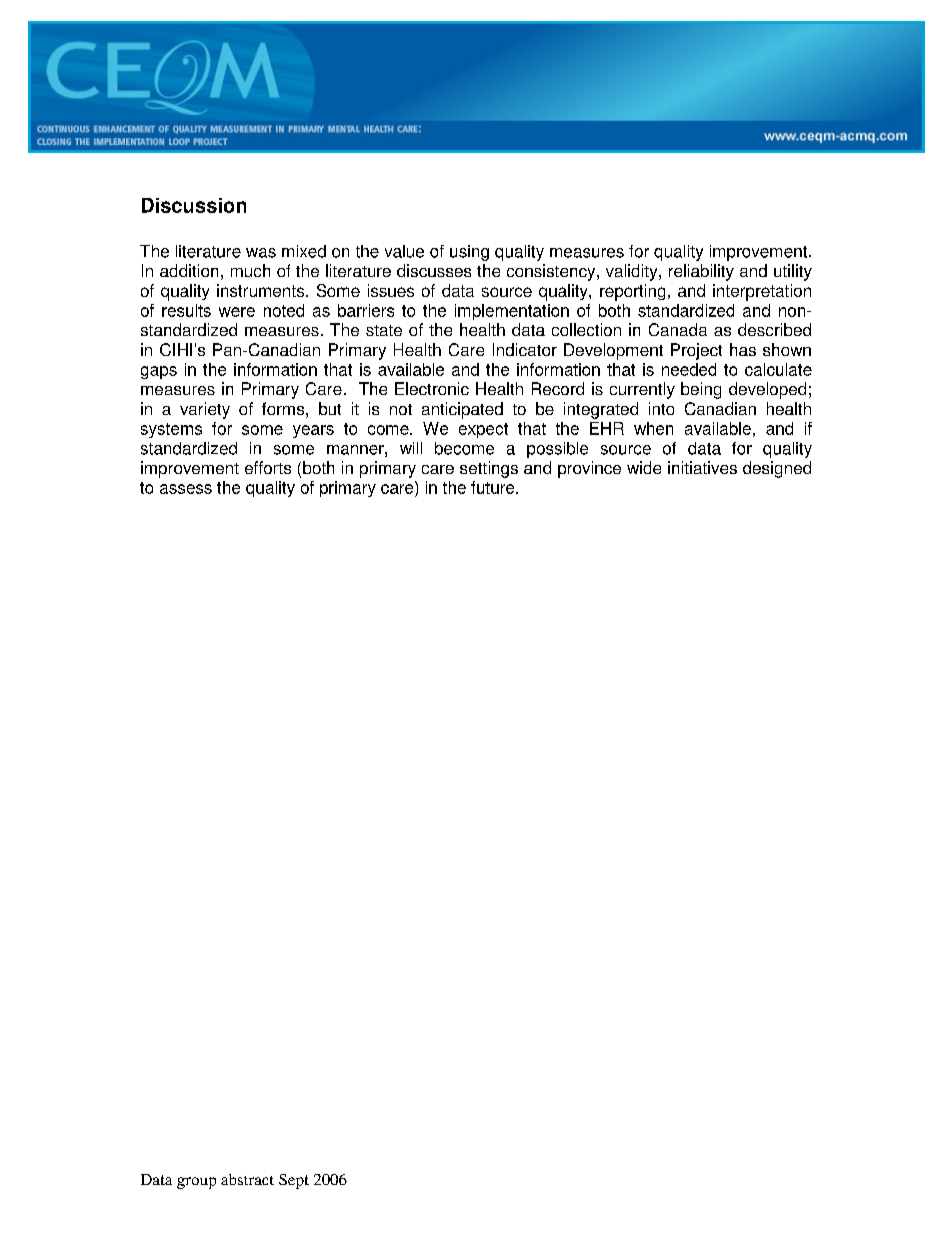 The image size is (952, 1233). Describe the element at coordinates (489, 469) in the page. I see `settings` at that location.
